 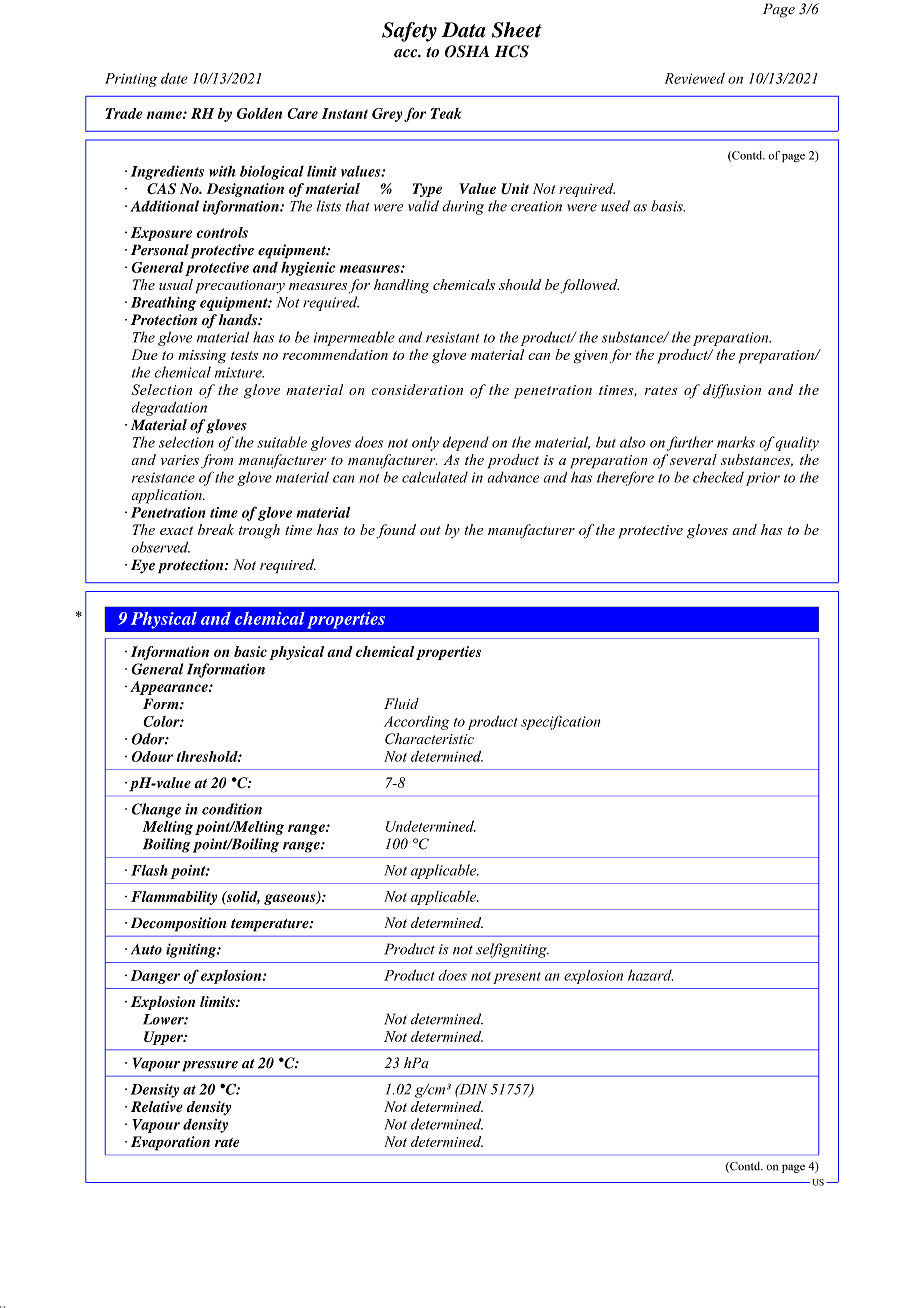 What do you see at coordinates (467, 51) in the screenshot?
I see `OSHA` at bounding box center [467, 51].
